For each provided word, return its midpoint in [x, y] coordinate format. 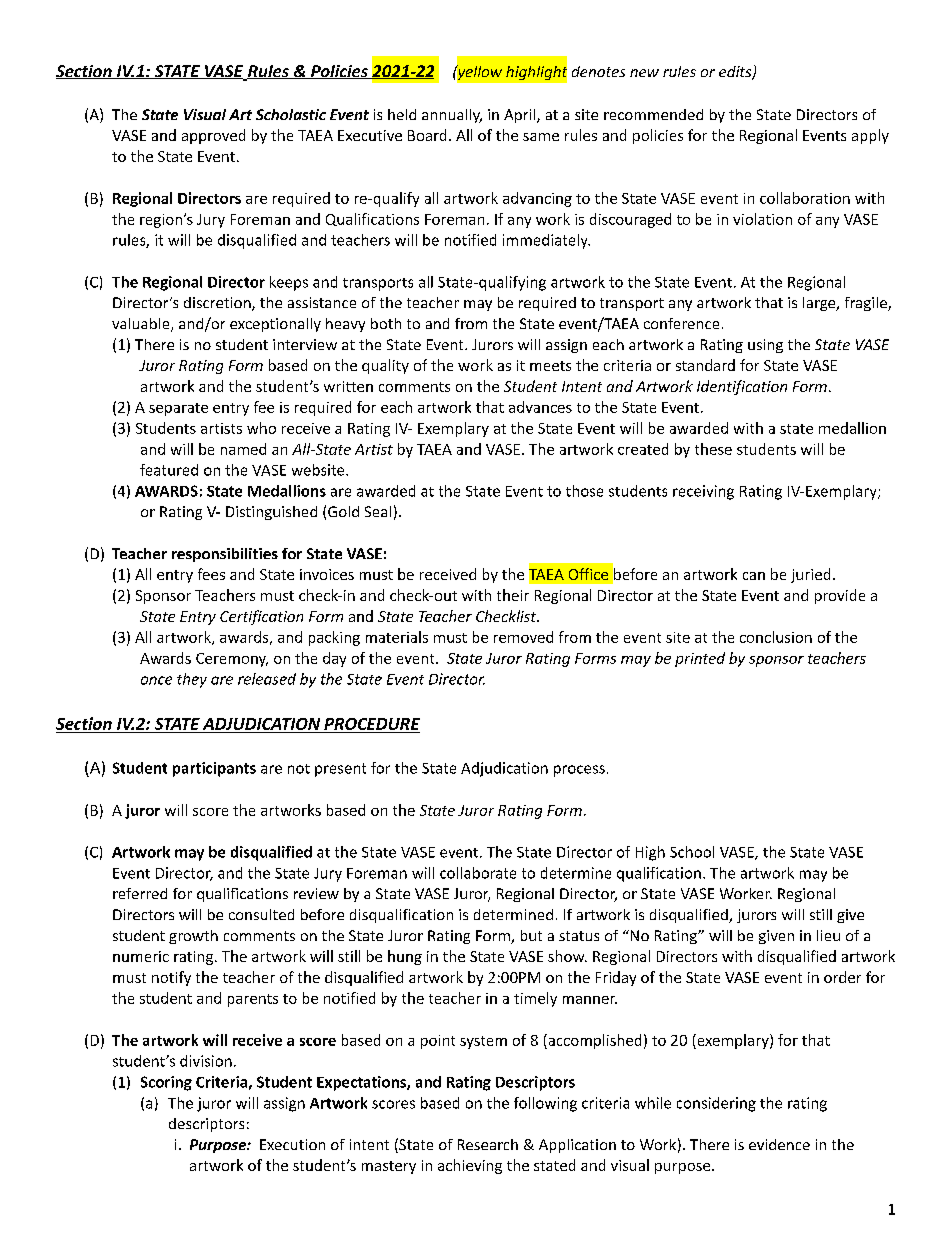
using [765, 346]
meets [550, 366]
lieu [828, 935]
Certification [261, 617]
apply [870, 136]
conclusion [776, 637]
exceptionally [275, 325]
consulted [261, 914]
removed [523, 637]
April [521, 116]
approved [213, 136]
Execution [292, 1144]
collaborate [478, 873]
